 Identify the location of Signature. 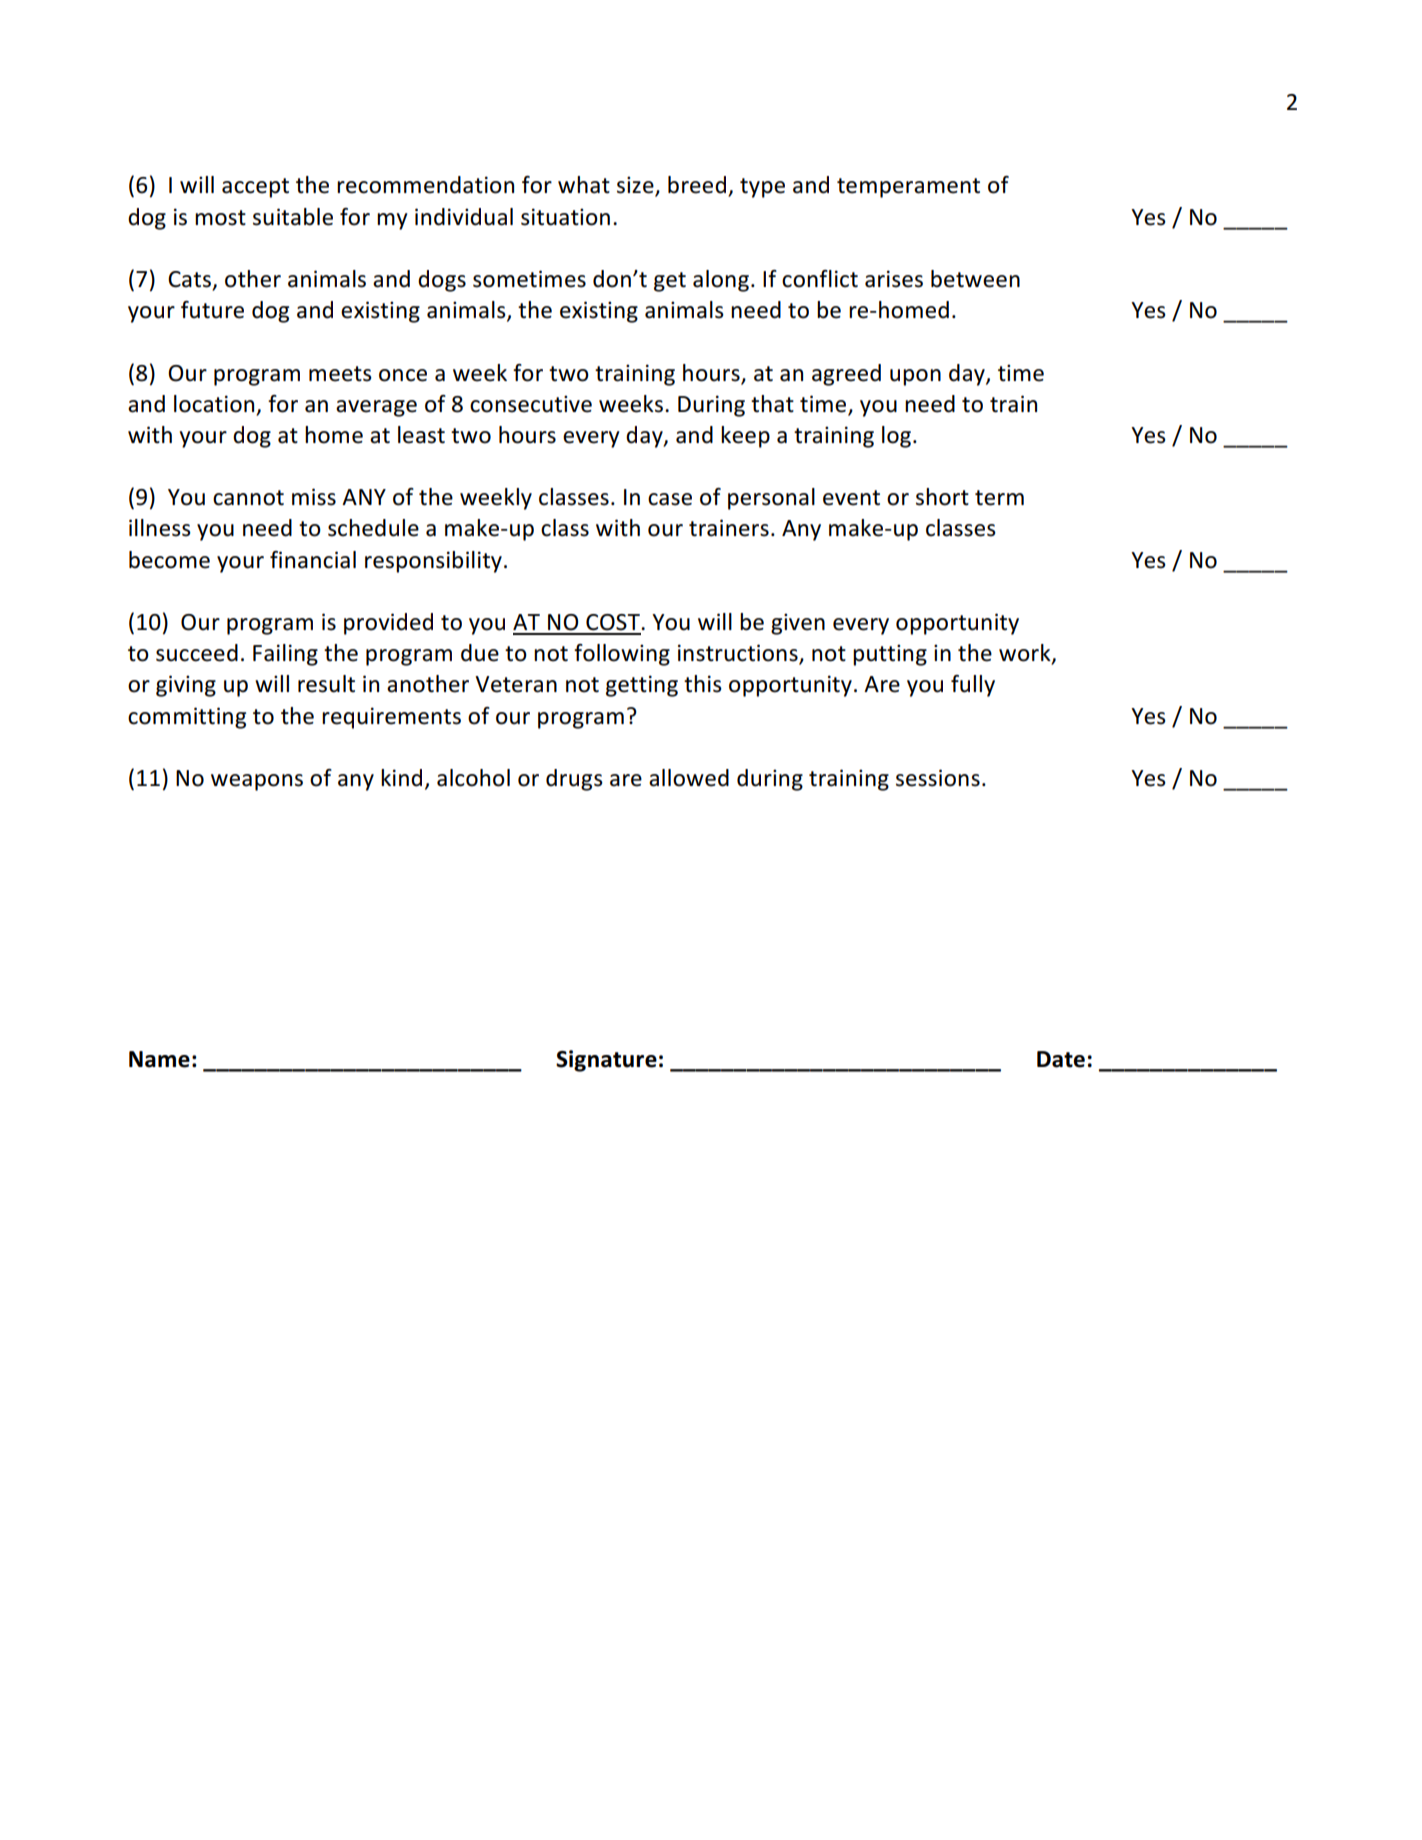
(606, 1061).
